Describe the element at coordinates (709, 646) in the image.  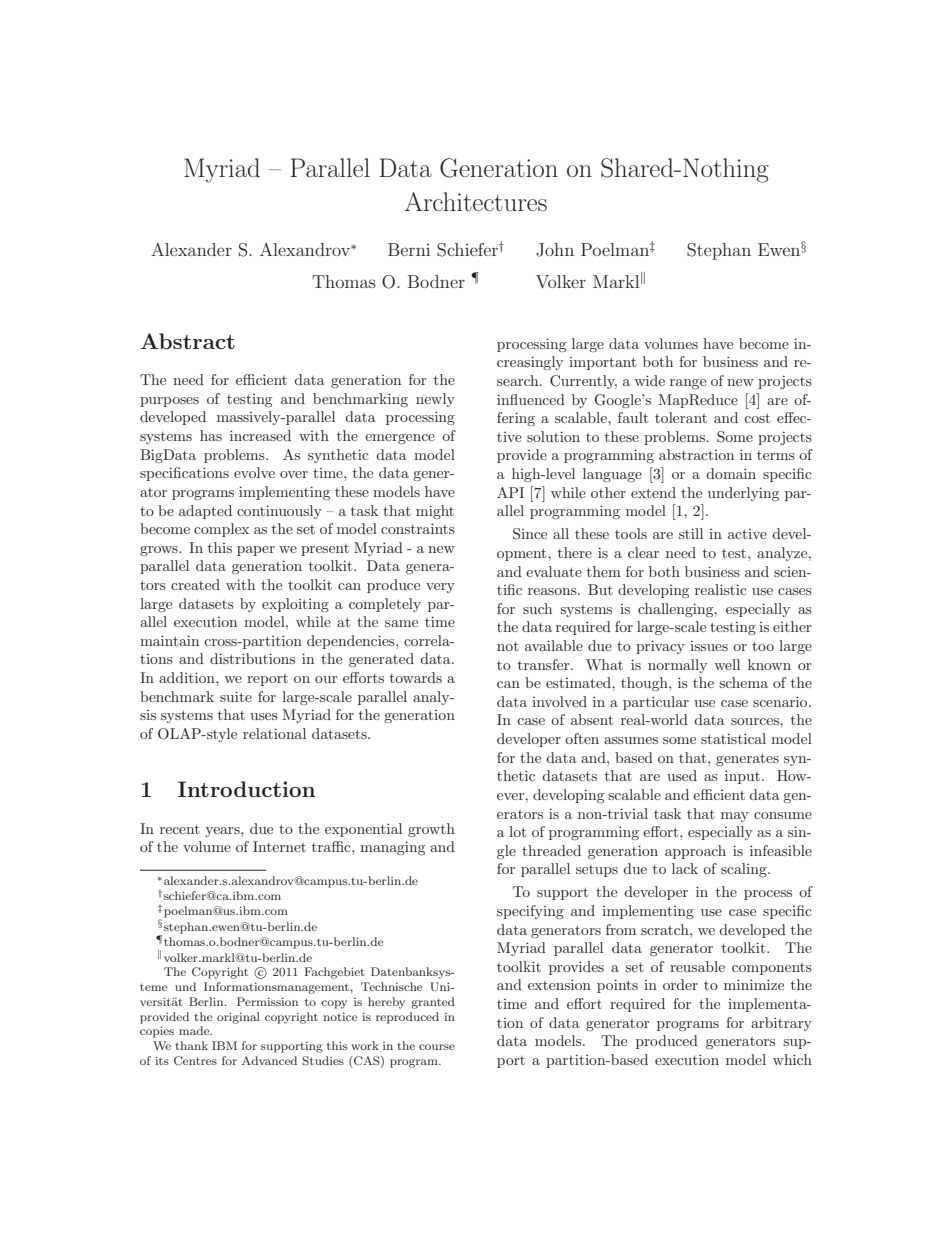
I see `issues` at that location.
